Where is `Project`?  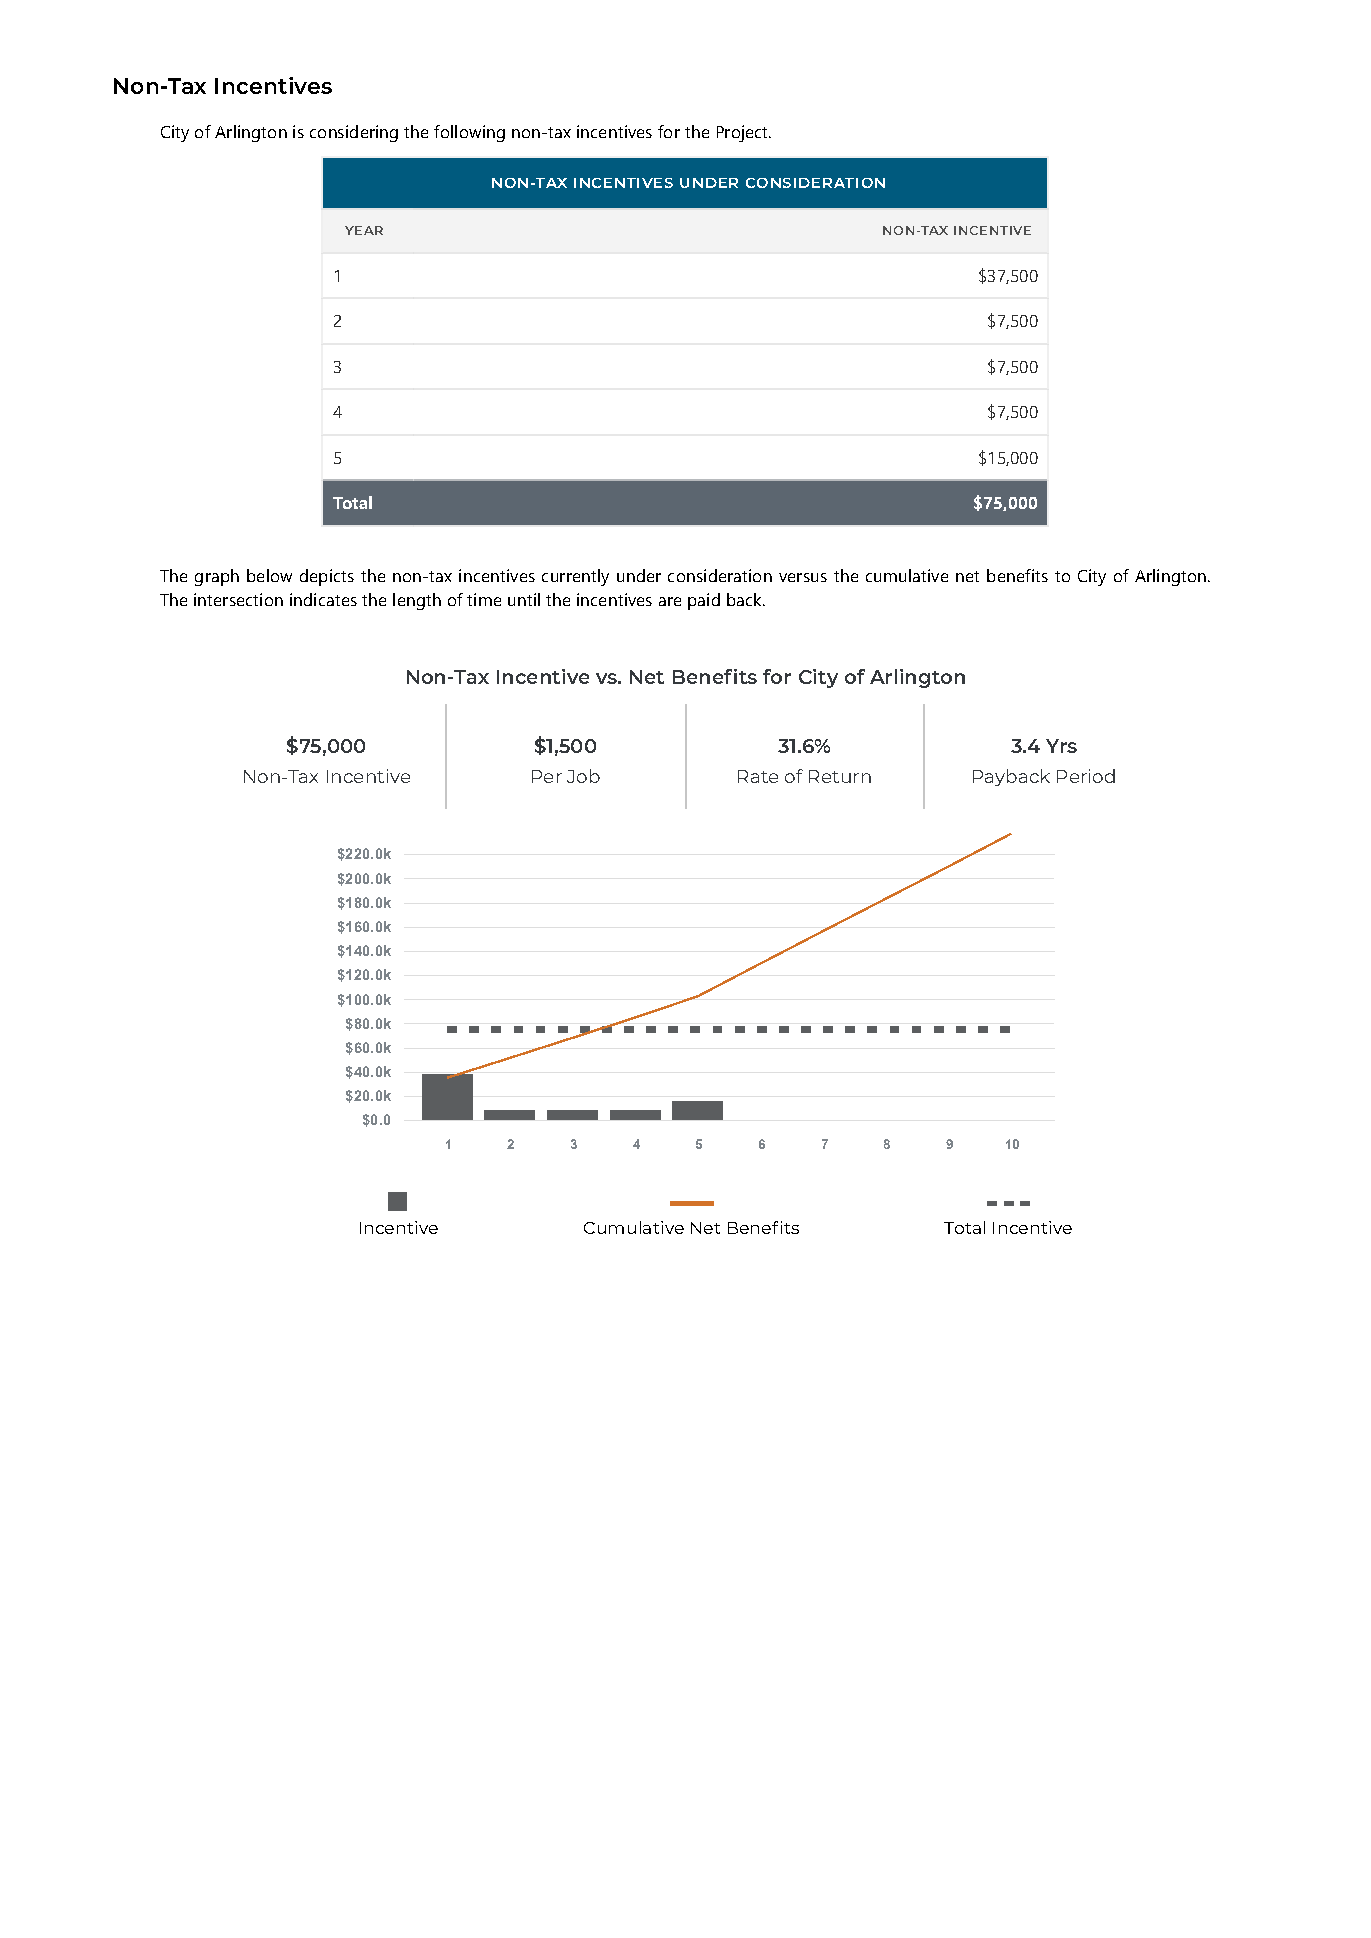 Project is located at coordinates (743, 133).
